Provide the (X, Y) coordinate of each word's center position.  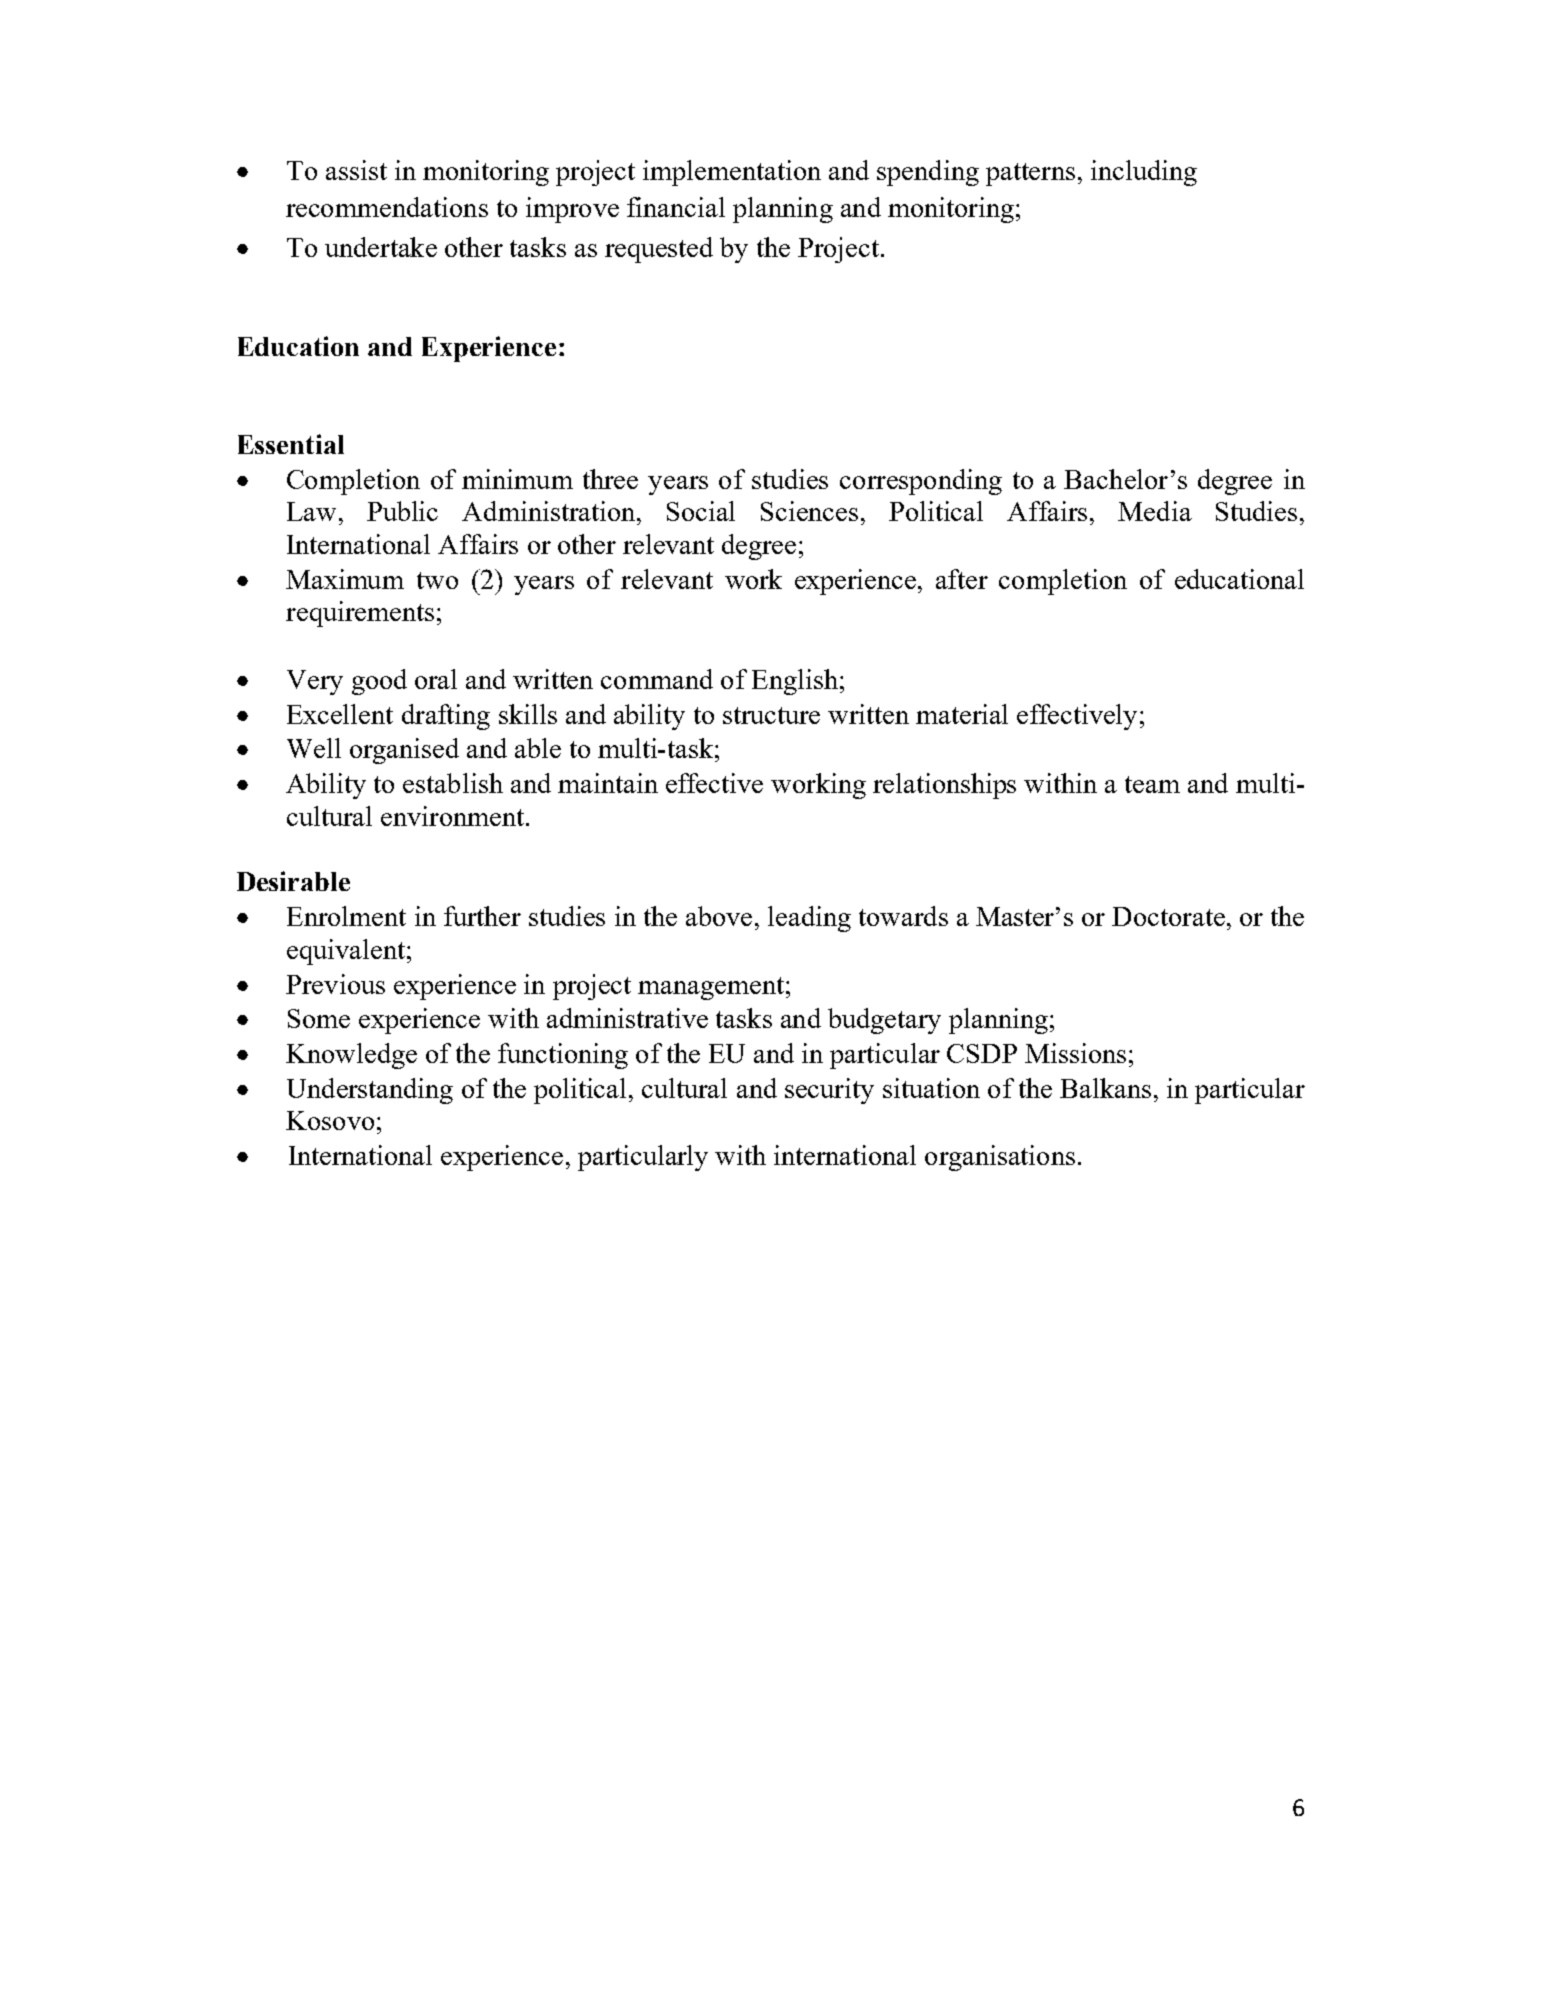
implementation (732, 173)
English (795, 682)
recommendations (387, 207)
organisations (1000, 1158)
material (962, 714)
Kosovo (330, 1120)
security (829, 1091)
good (379, 682)
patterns (1030, 174)
